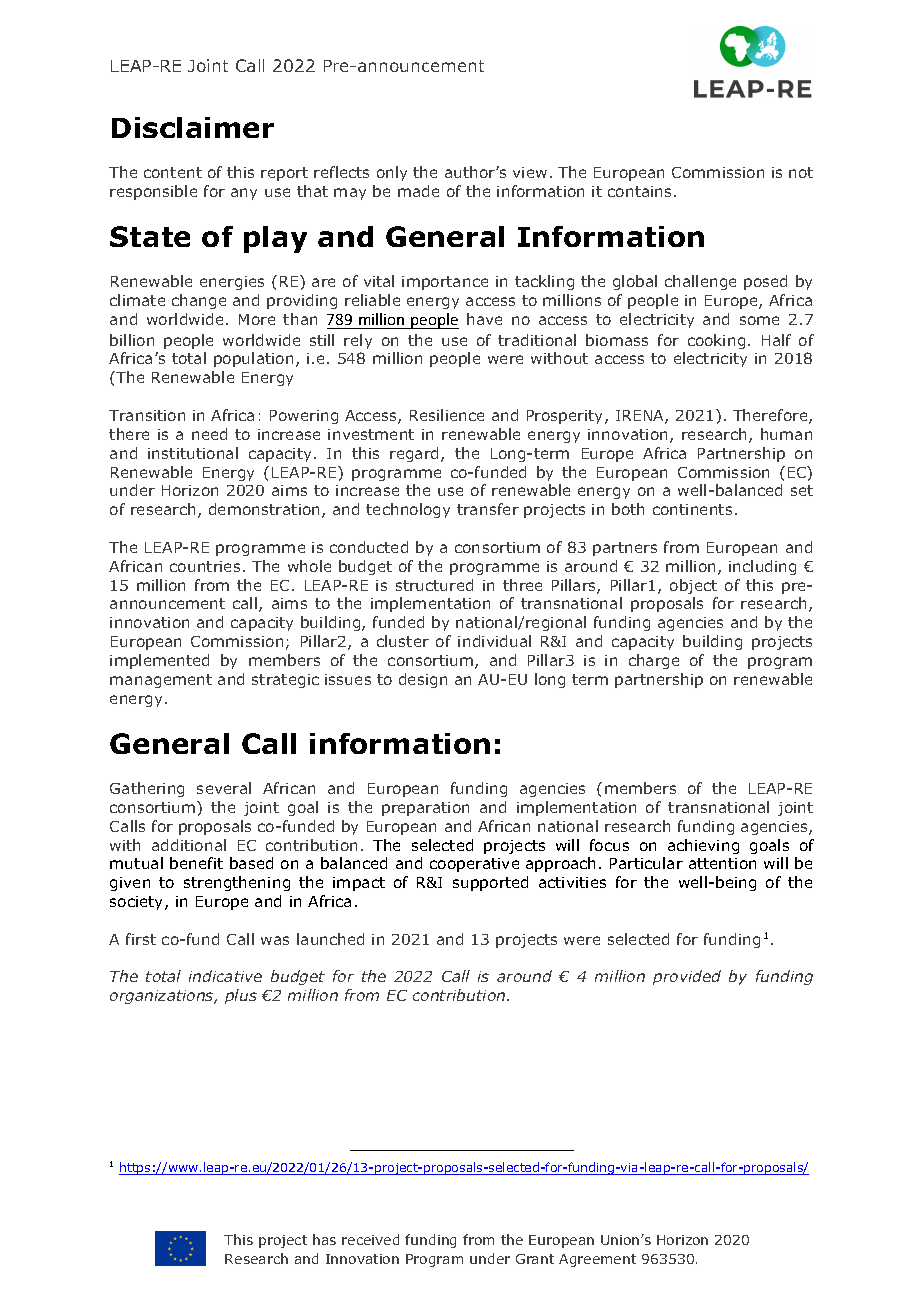  Describe the element at coordinates (597, 1260) in the image. I see `Agreement` at that location.
